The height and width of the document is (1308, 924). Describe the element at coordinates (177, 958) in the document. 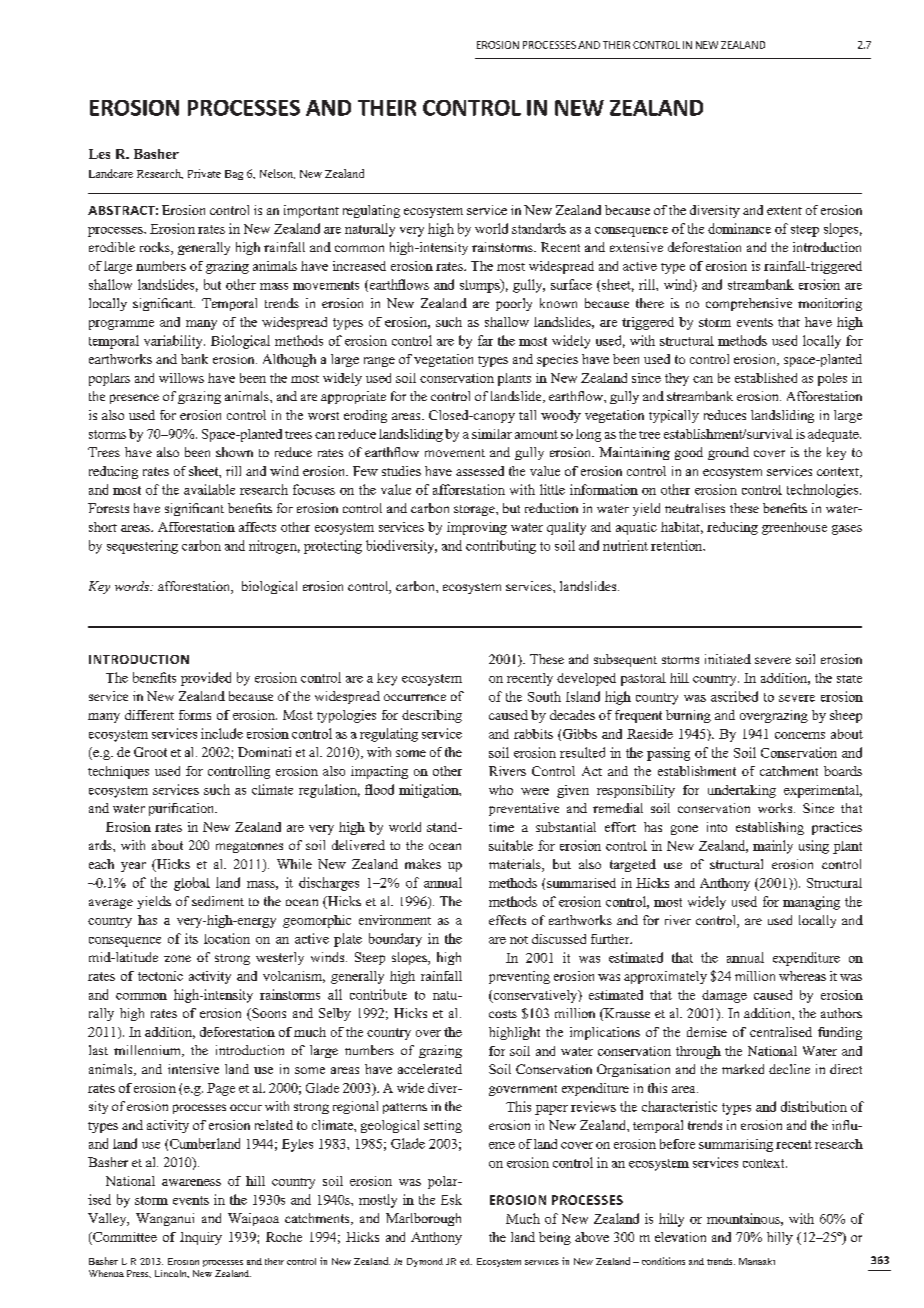

I see `zone` at that location.
